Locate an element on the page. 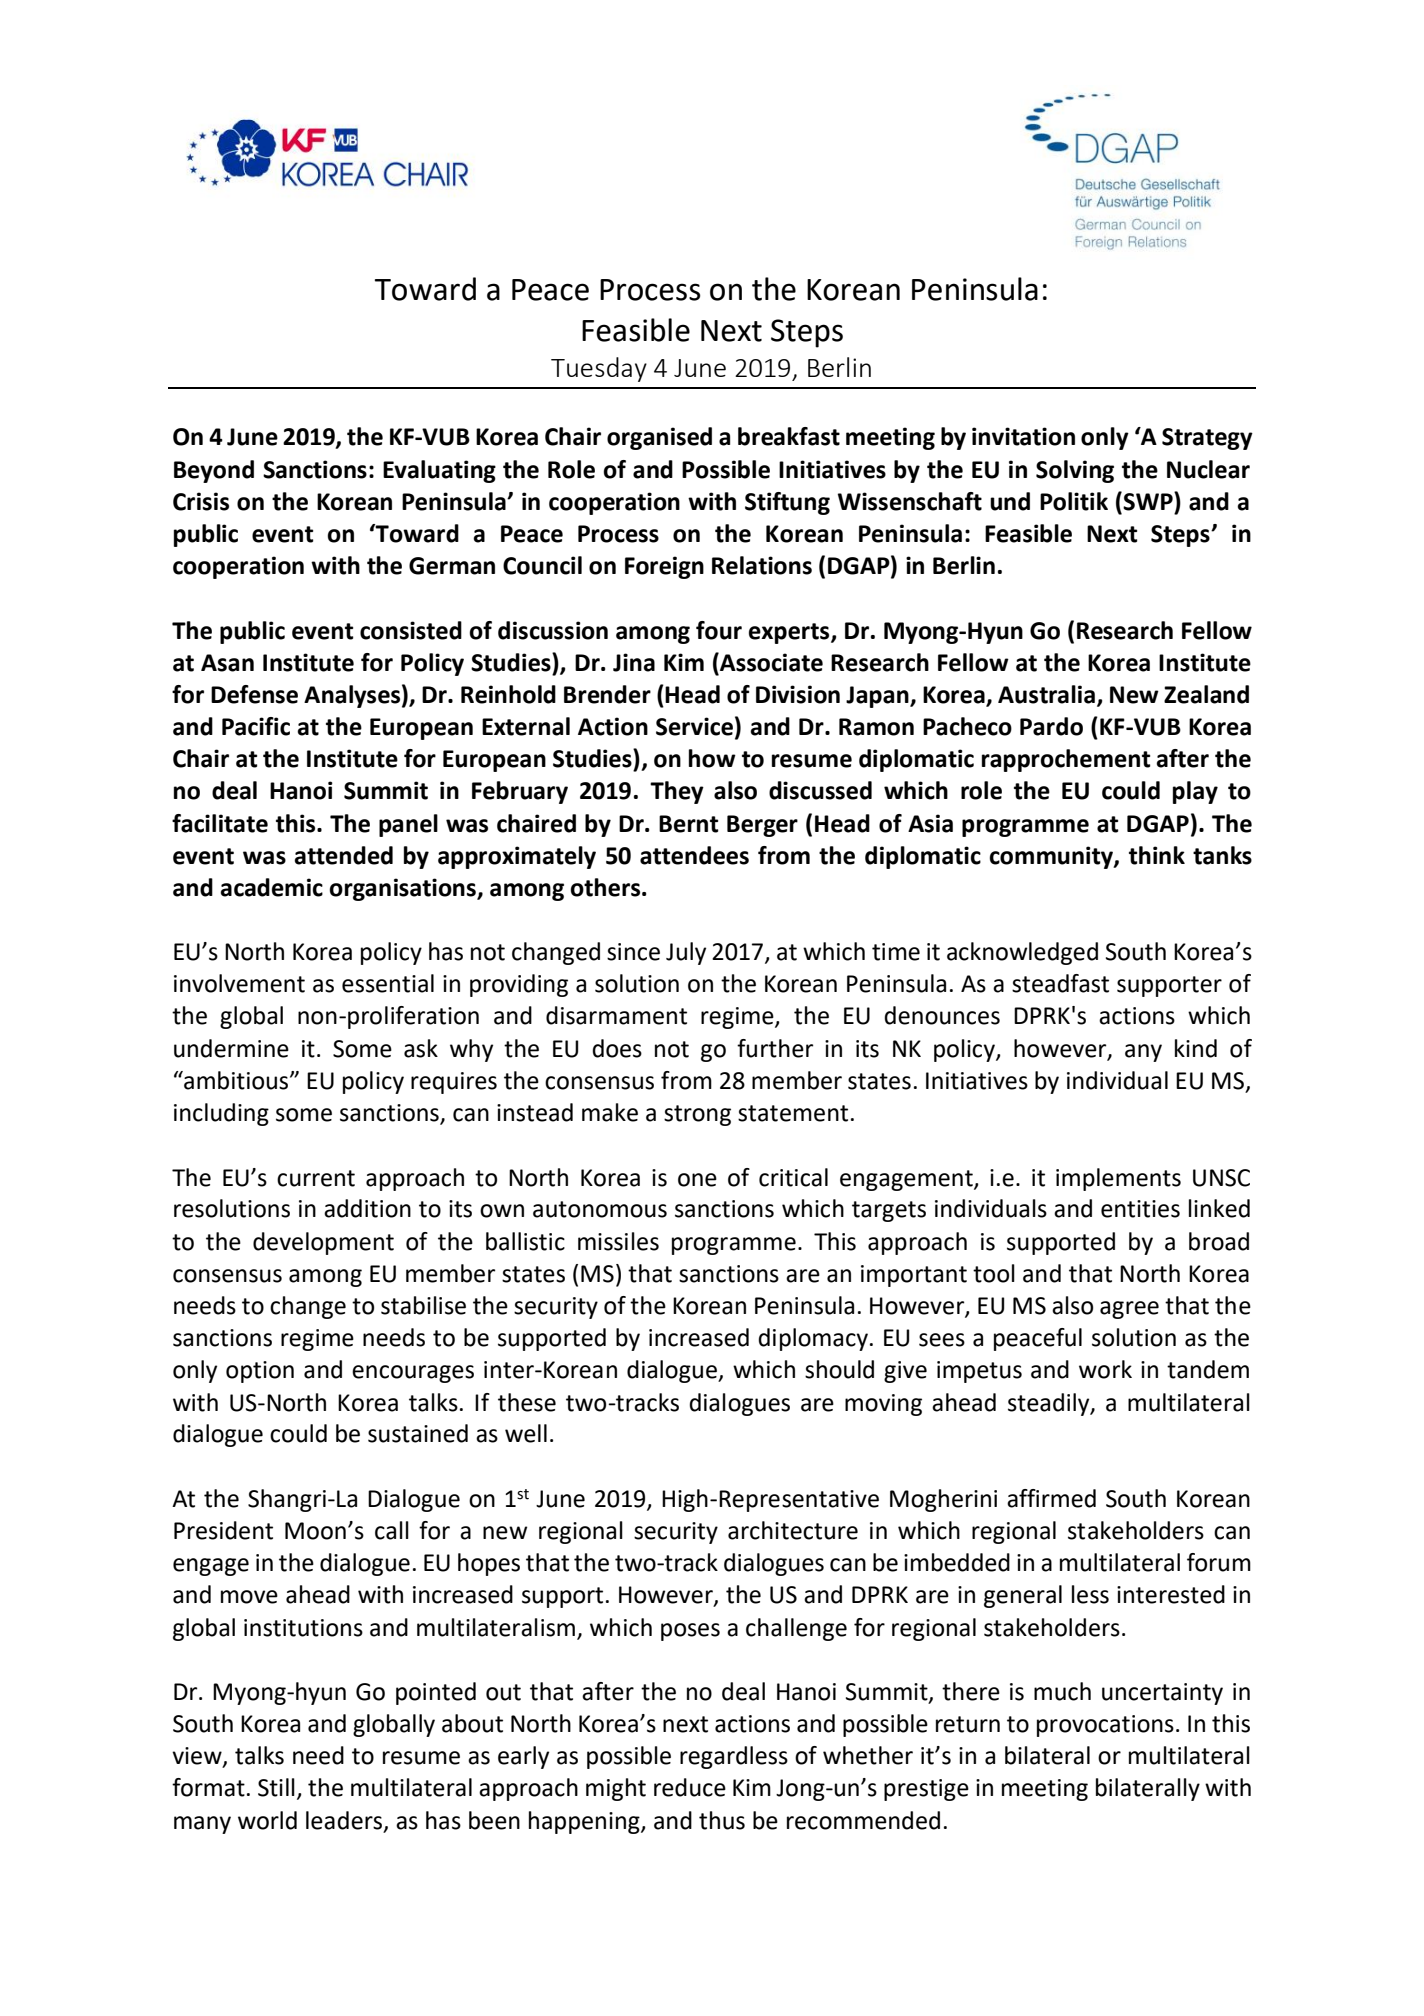 The image size is (1424, 2016). provocations is located at coordinates (1105, 1726).
